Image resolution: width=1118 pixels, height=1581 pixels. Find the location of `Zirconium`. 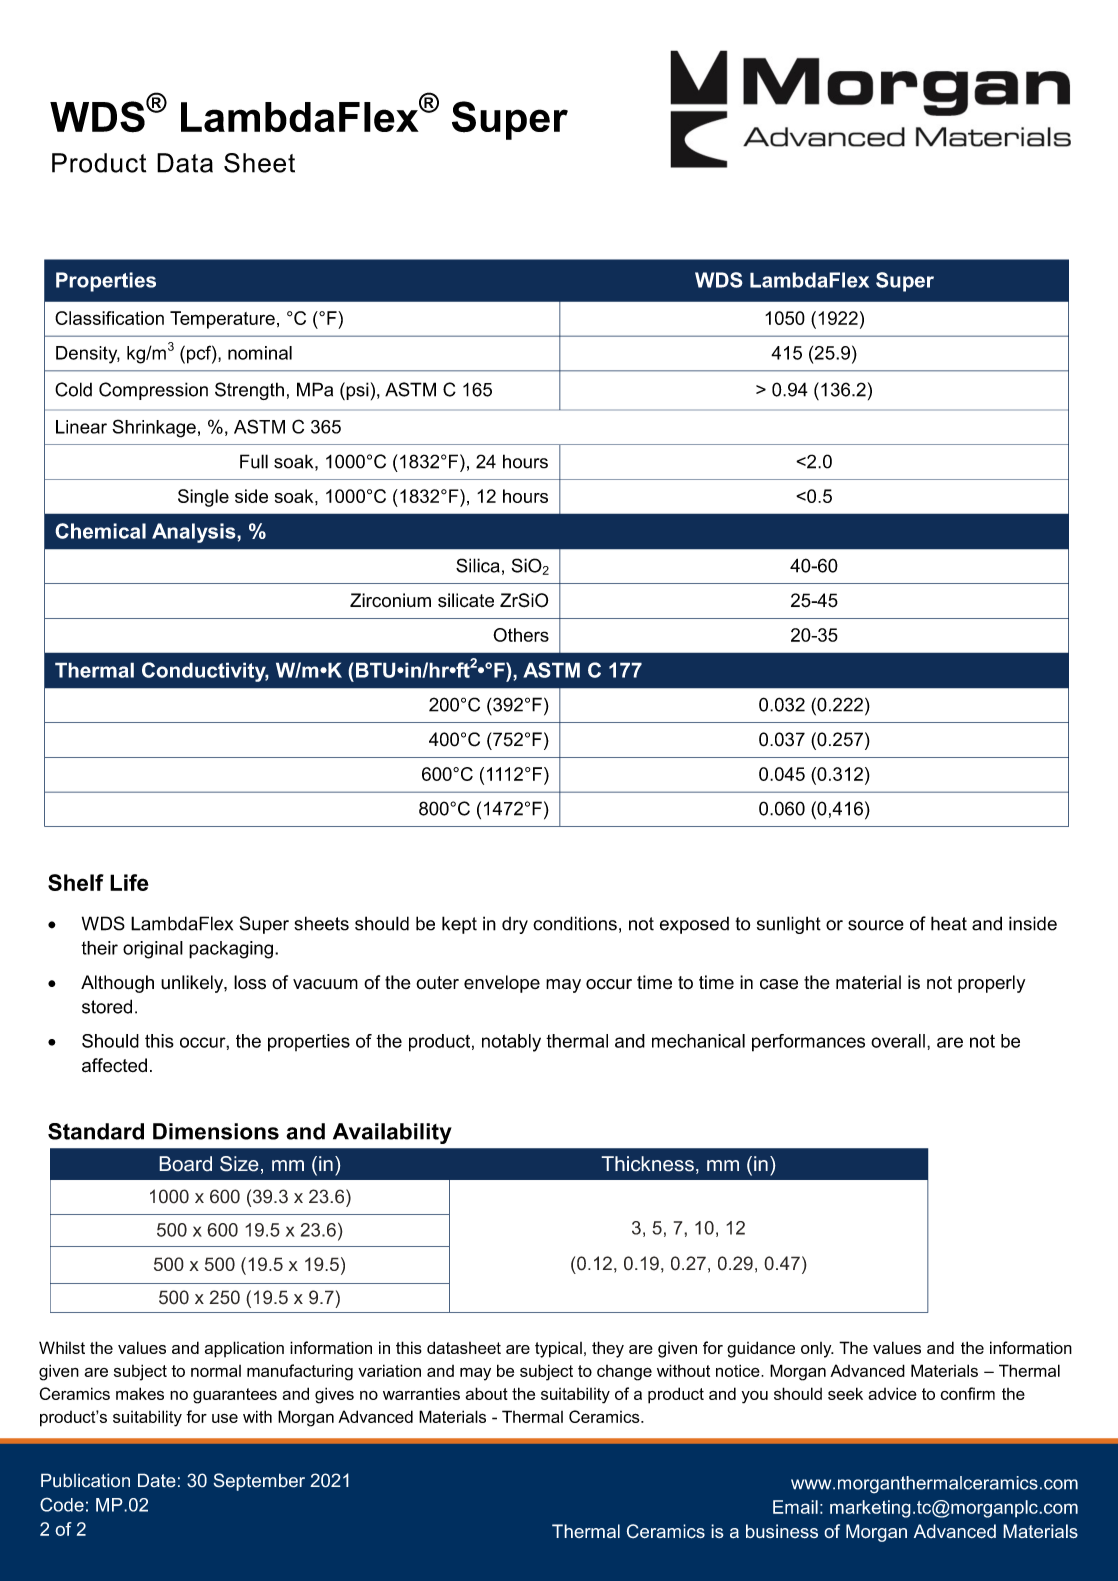

Zirconium is located at coordinates (390, 600).
